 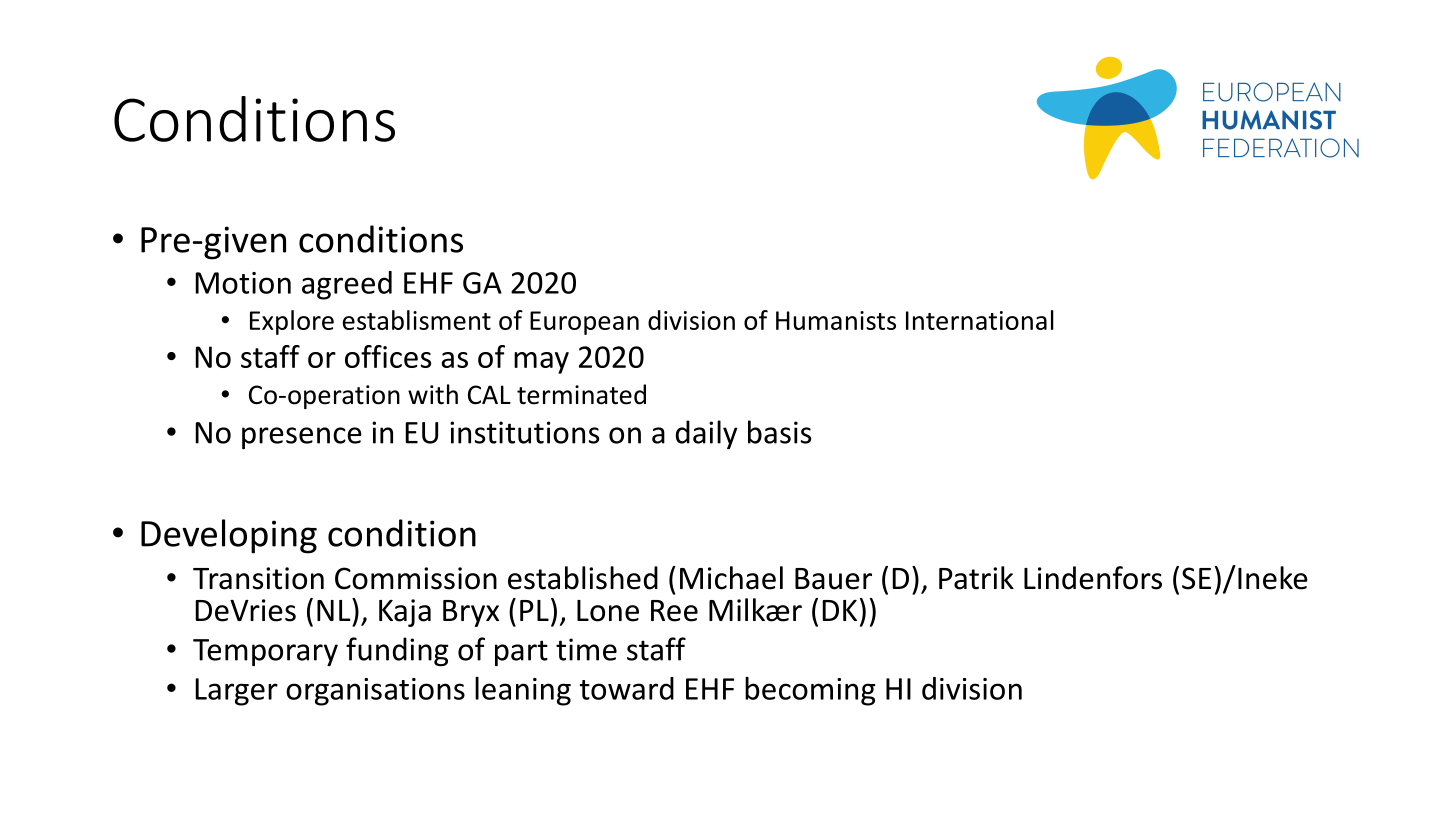 What do you see at coordinates (258, 578) in the screenshot?
I see `Transition` at bounding box center [258, 578].
